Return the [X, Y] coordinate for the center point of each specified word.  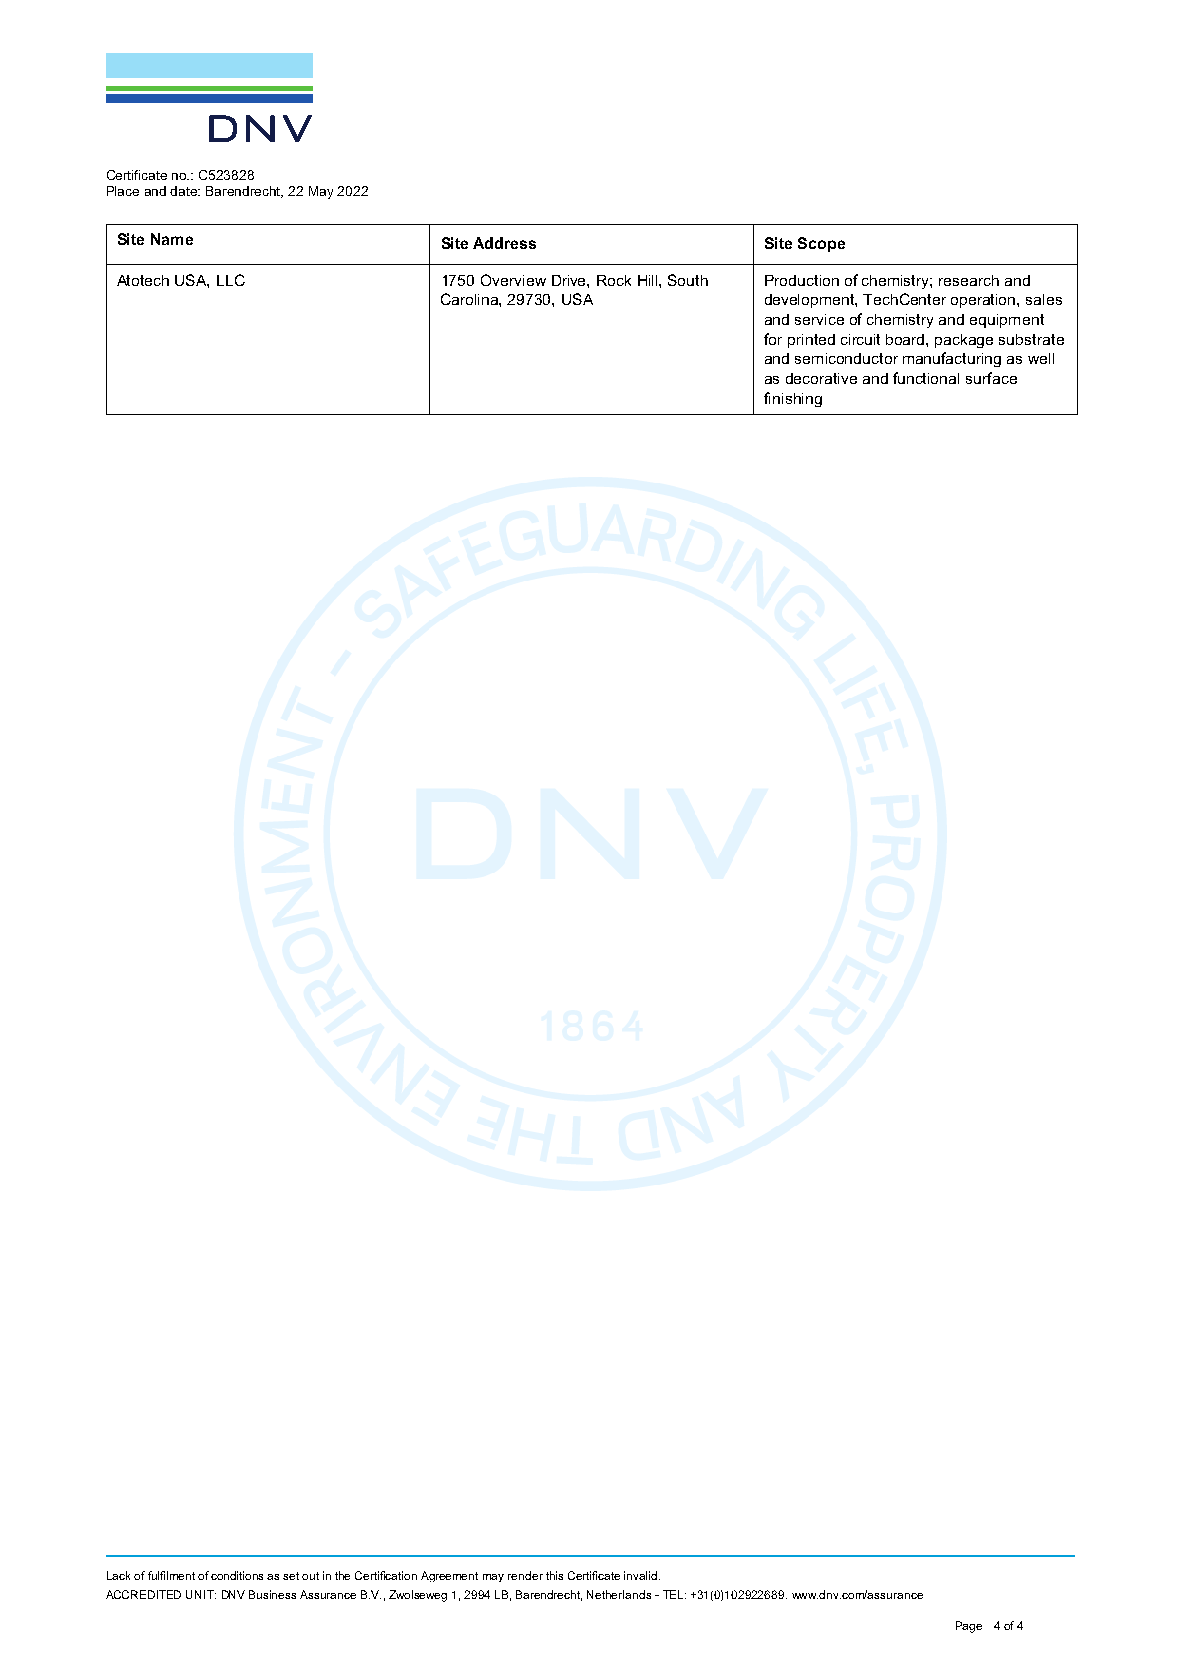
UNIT [201, 1594]
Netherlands [619, 1594]
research [969, 280]
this [554, 1575]
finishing [793, 399]
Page [969, 1627]
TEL [674, 1594]
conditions [237, 1575]
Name [172, 239]
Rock [614, 280]
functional [926, 378]
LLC [231, 280]
